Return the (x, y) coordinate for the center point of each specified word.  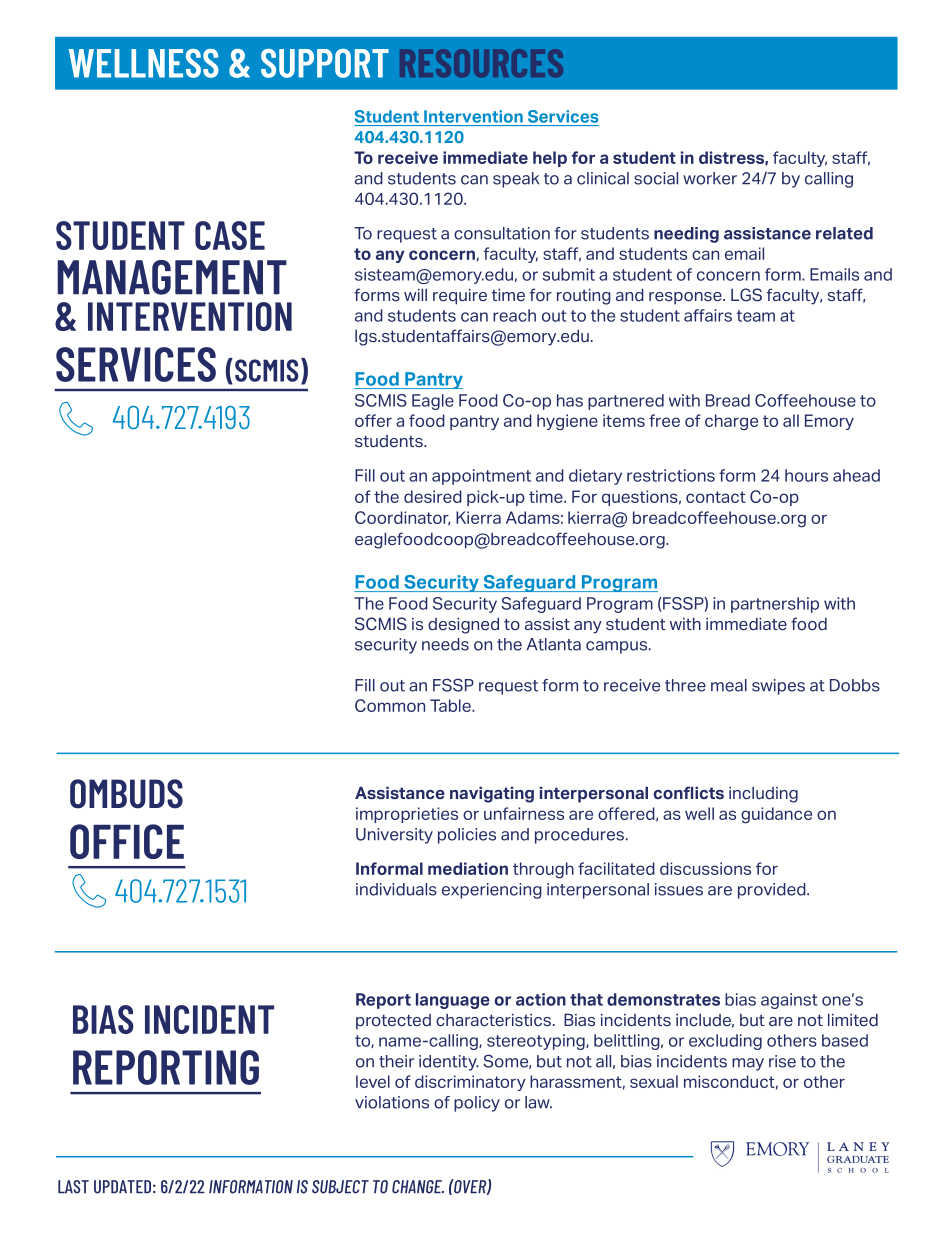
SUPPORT (325, 63)
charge (731, 422)
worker (710, 178)
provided (773, 891)
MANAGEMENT (172, 277)
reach (514, 315)
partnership (775, 605)
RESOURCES (481, 63)
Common (390, 705)
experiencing (492, 891)
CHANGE (418, 1187)
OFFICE (127, 841)
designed (463, 626)
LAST (73, 1187)
